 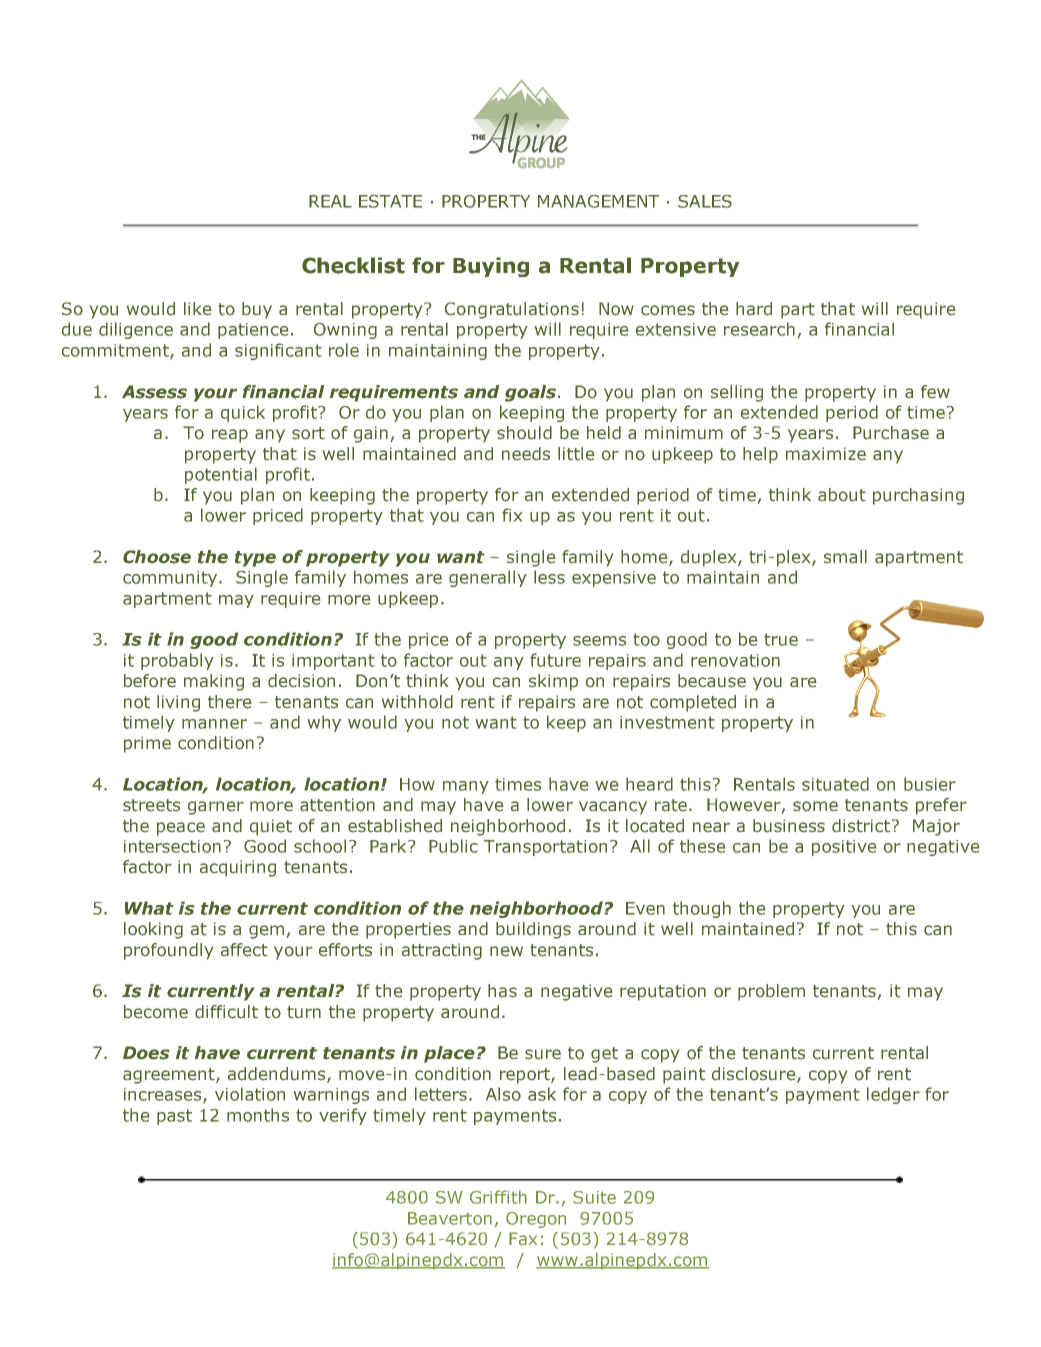 I want to click on about, so click(x=842, y=495).
